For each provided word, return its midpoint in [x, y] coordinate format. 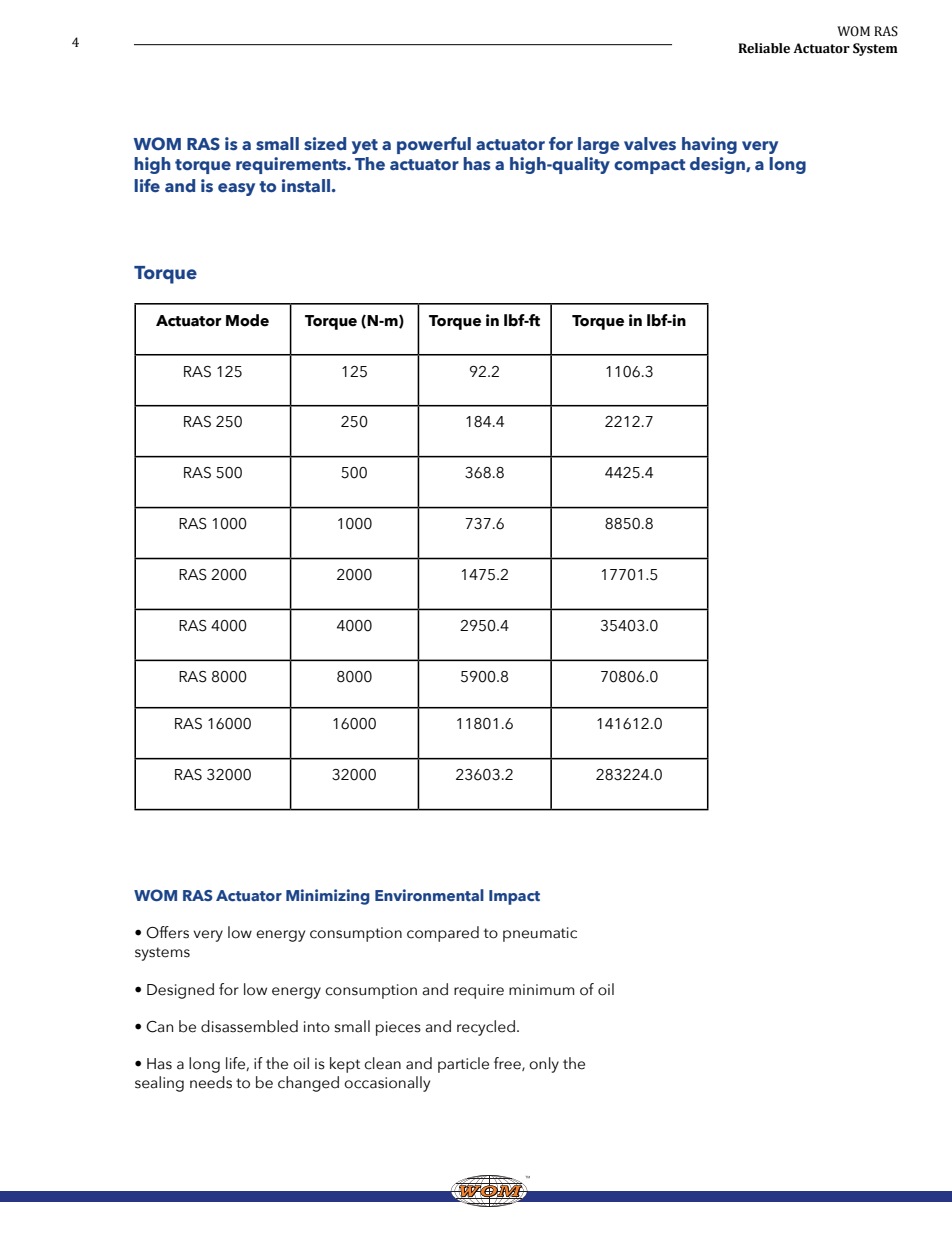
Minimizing [328, 897]
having [709, 145]
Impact [514, 897]
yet [365, 146]
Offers [167, 932]
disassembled [249, 1026]
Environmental [429, 895]
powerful [434, 145]
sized [325, 143]
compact [649, 166]
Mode [247, 320]
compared [443, 934]
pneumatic [540, 934]
